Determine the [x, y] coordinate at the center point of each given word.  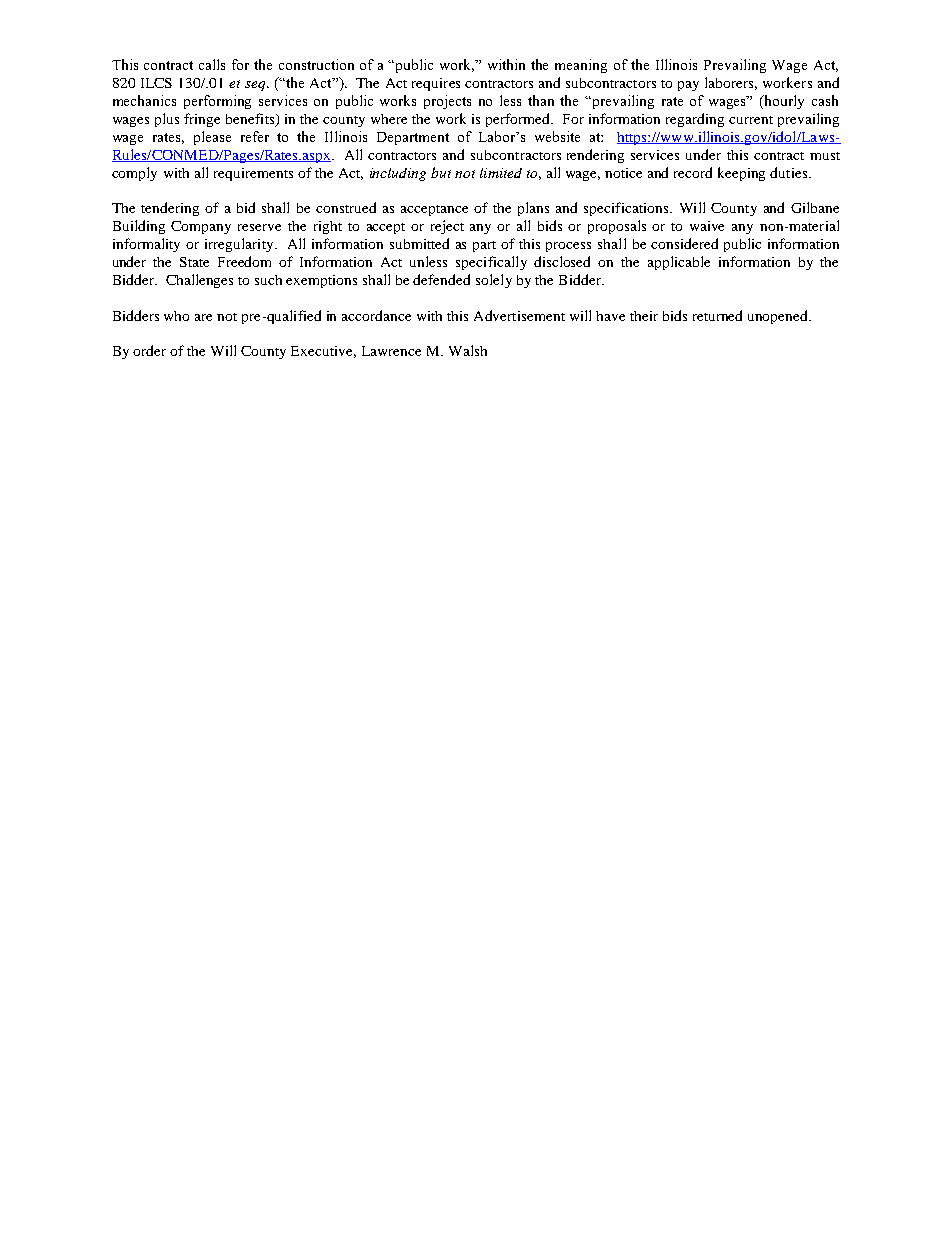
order [149, 350]
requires [436, 84]
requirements [253, 174]
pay [688, 86]
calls [212, 64]
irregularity [240, 245]
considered [684, 243]
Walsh [468, 350]
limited [501, 173]
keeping [741, 174]
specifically [491, 263]
